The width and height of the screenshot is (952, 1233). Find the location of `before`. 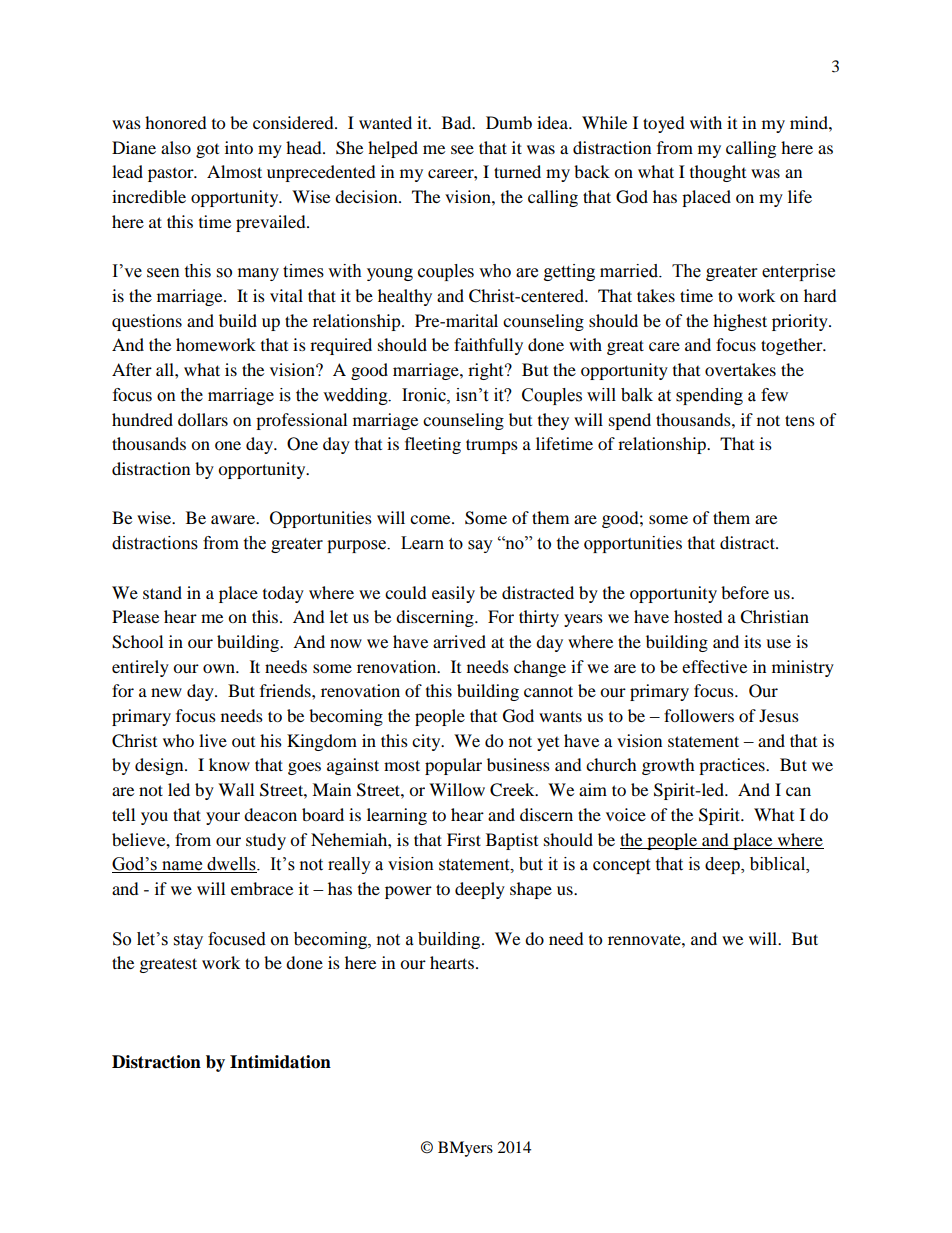

before is located at coordinates (745, 592).
